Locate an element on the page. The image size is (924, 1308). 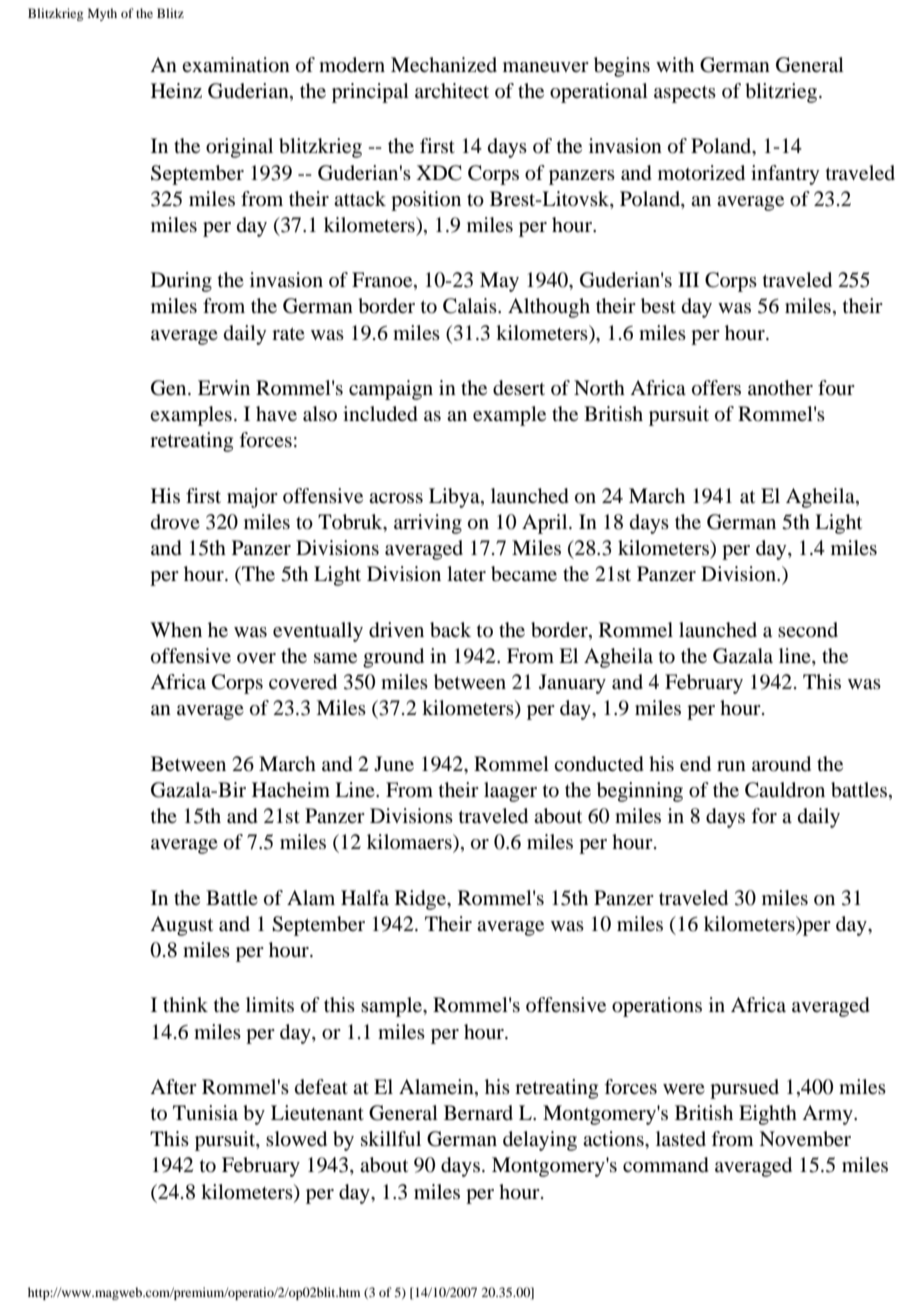
When is located at coordinates (176, 629).
